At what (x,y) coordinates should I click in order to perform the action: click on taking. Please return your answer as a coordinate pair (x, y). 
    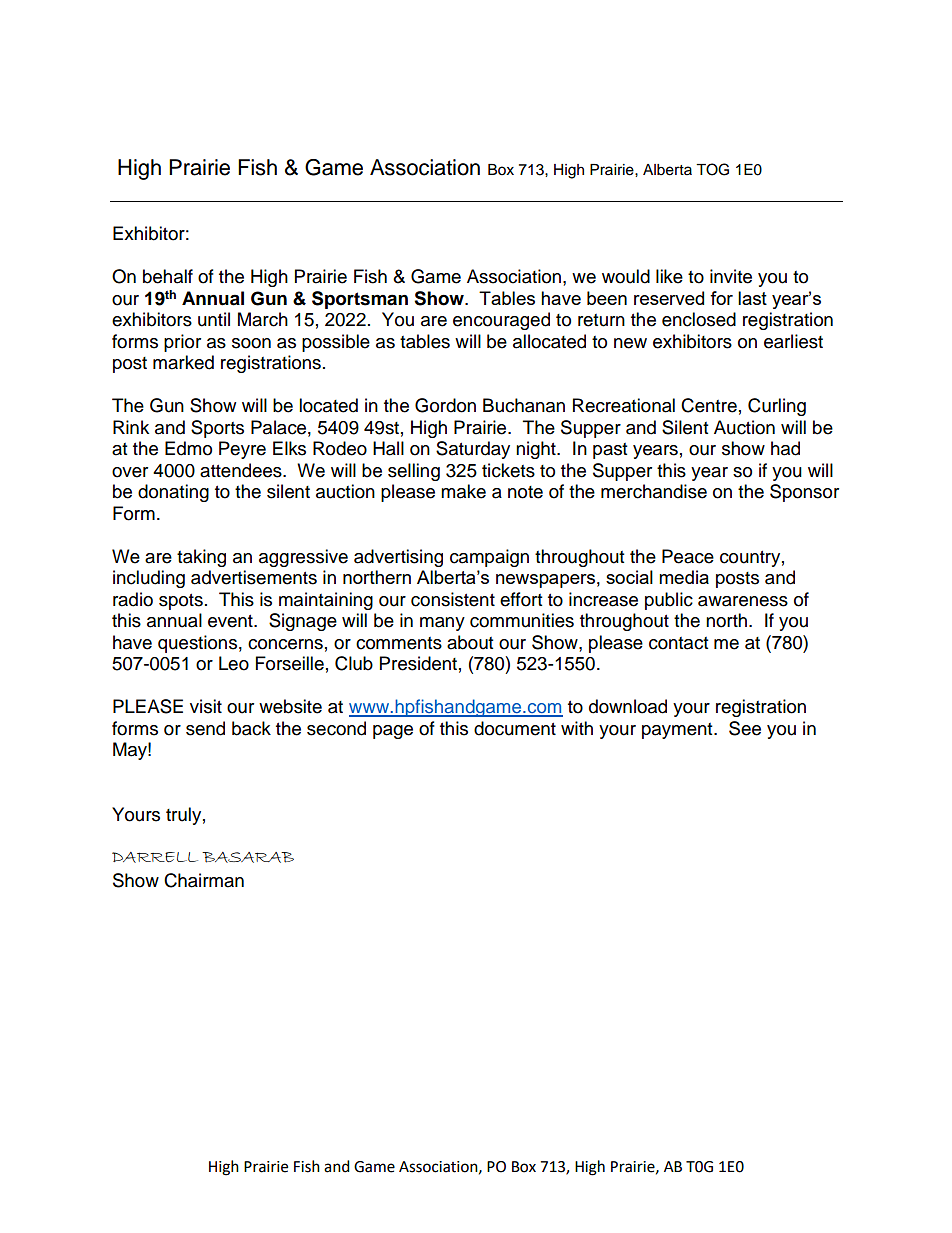
    Looking at the image, I should click on (201, 558).
